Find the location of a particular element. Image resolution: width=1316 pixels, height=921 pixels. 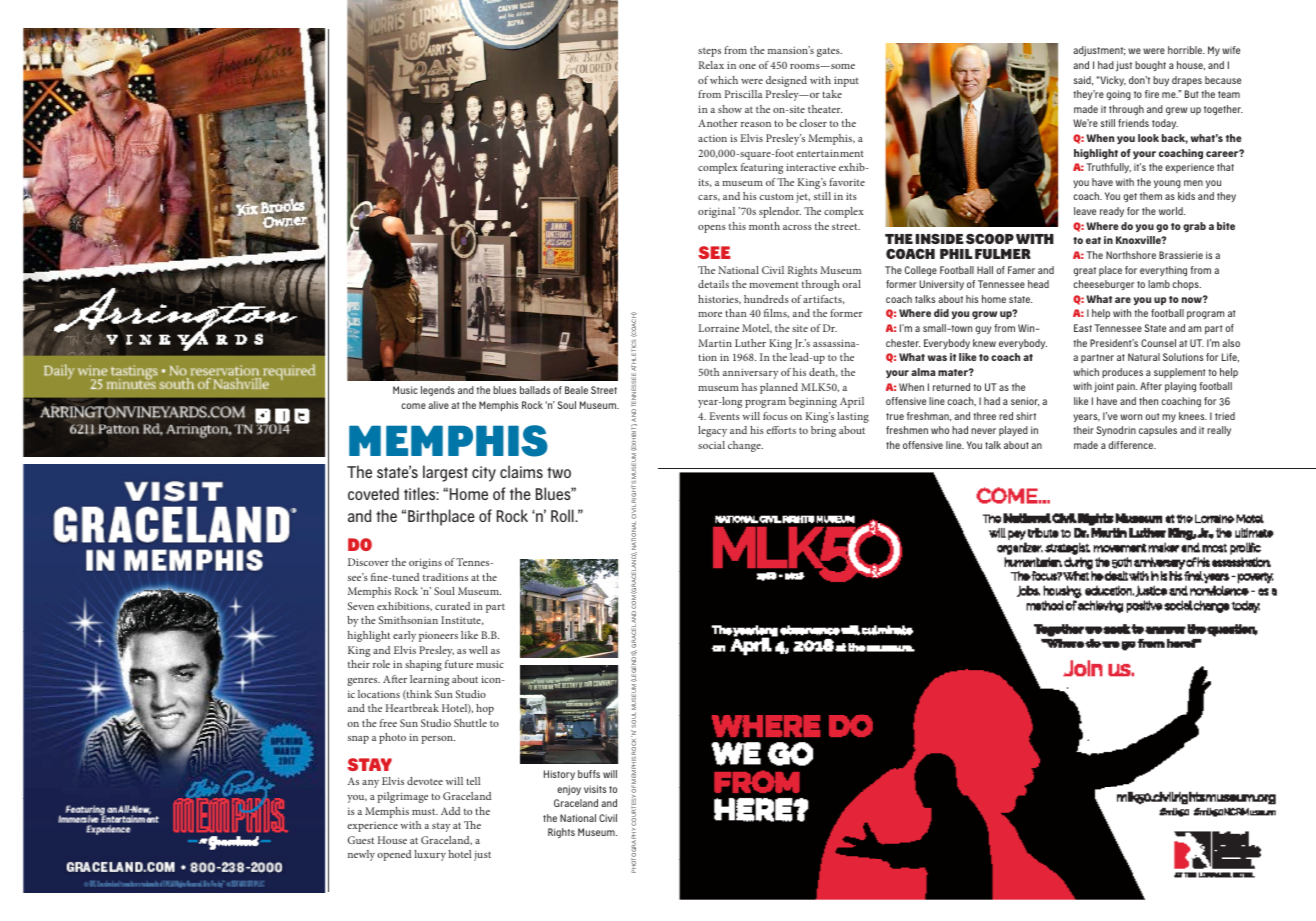

bought is located at coordinates (1150, 66).
